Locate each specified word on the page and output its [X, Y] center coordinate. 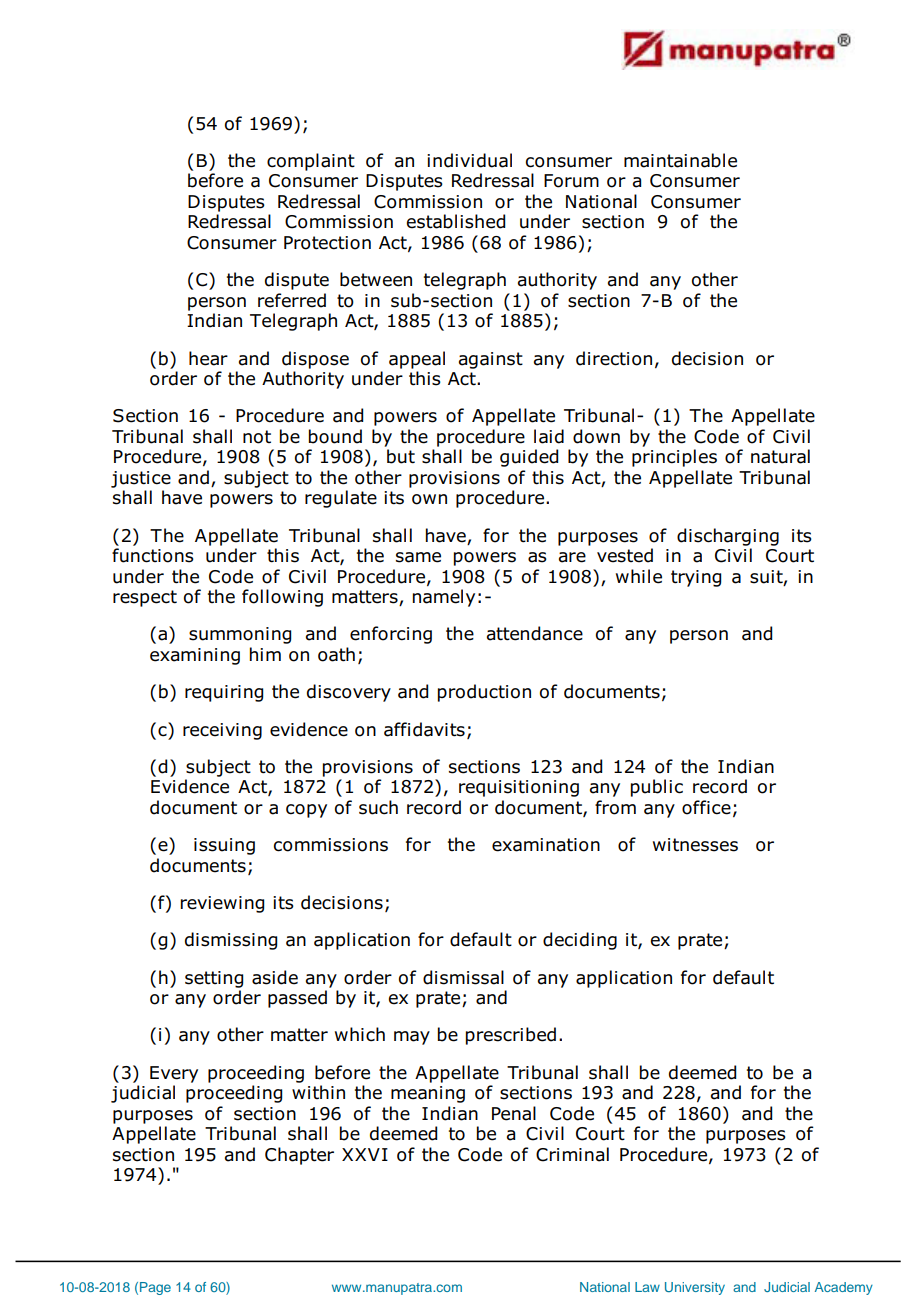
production [484, 693]
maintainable [680, 160]
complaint [311, 162]
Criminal [572, 1154]
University [695, 1288]
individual [469, 160]
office [706, 807]
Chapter [299, 1156]
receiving [222, 731]
